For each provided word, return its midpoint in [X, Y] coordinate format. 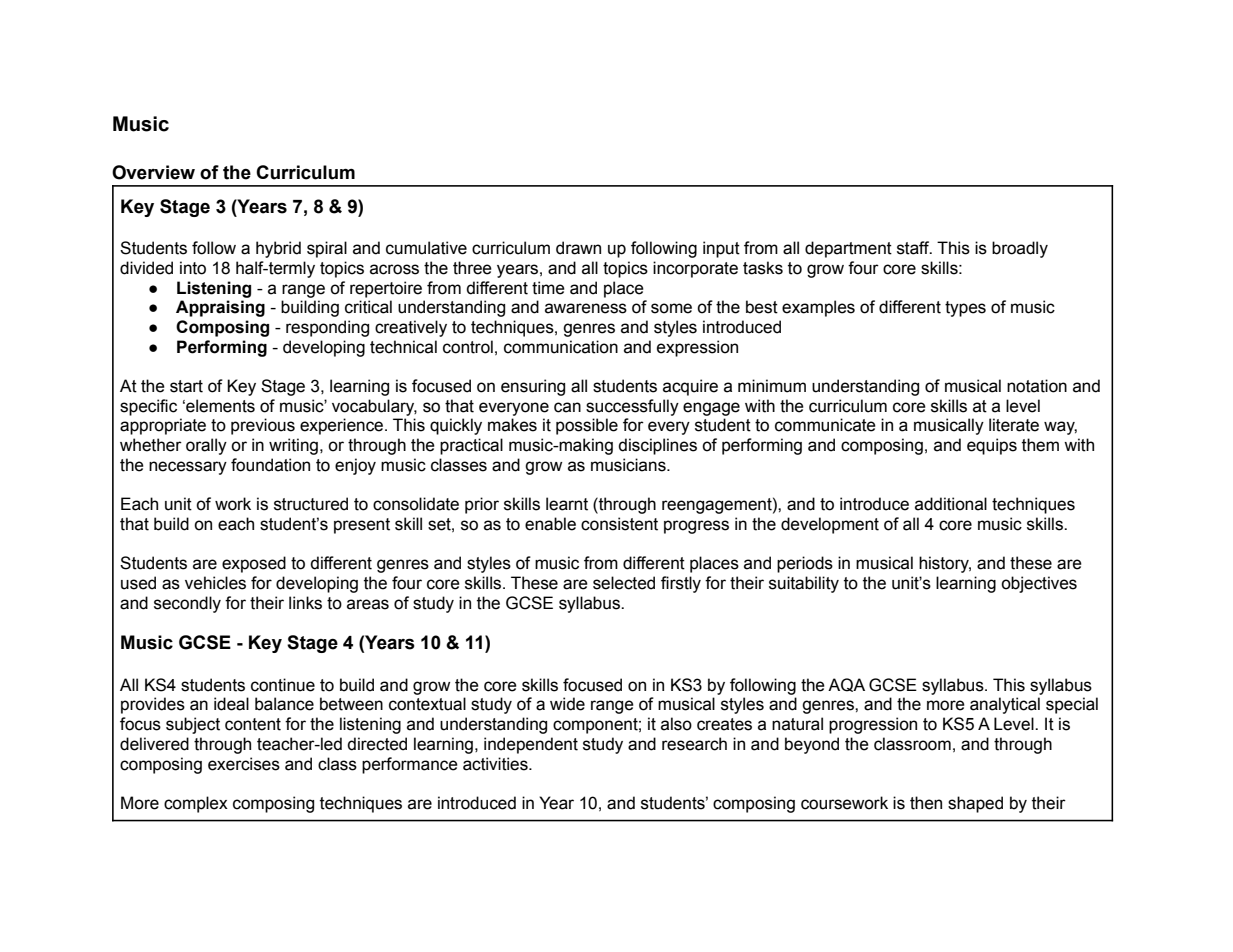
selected [624, 583]
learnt [567, 504]
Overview [153, 172]
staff [914, 248]
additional [951, 504]
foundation [270, 465]
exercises [244, 764]
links [305, 603]
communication [561, 347]
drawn [578, 248]
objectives [1039, 584]
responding [327, 328]
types [965, 309]
